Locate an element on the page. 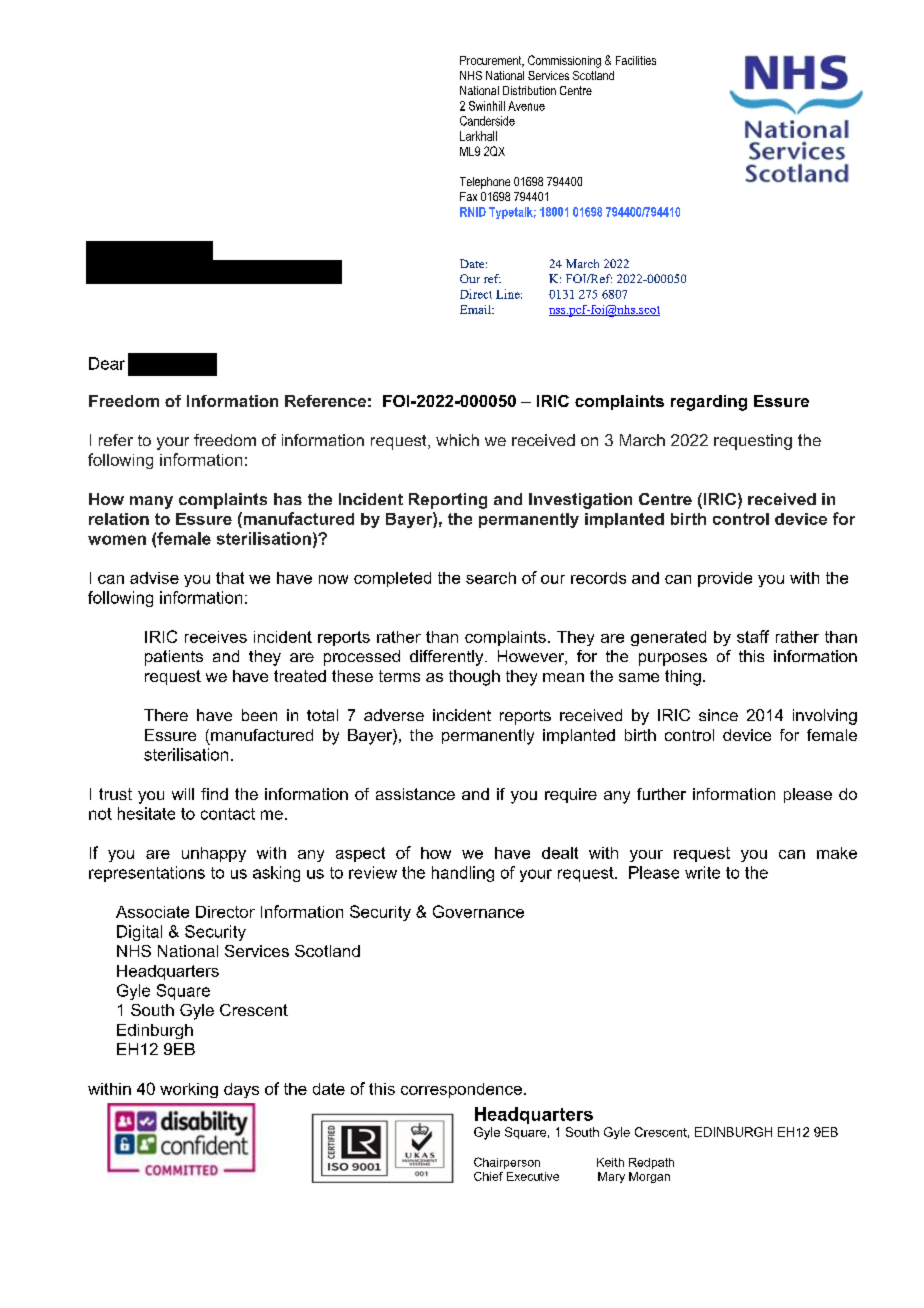 This page has width=924, height=1308. Procurement is located at coordinates (492, 61).
